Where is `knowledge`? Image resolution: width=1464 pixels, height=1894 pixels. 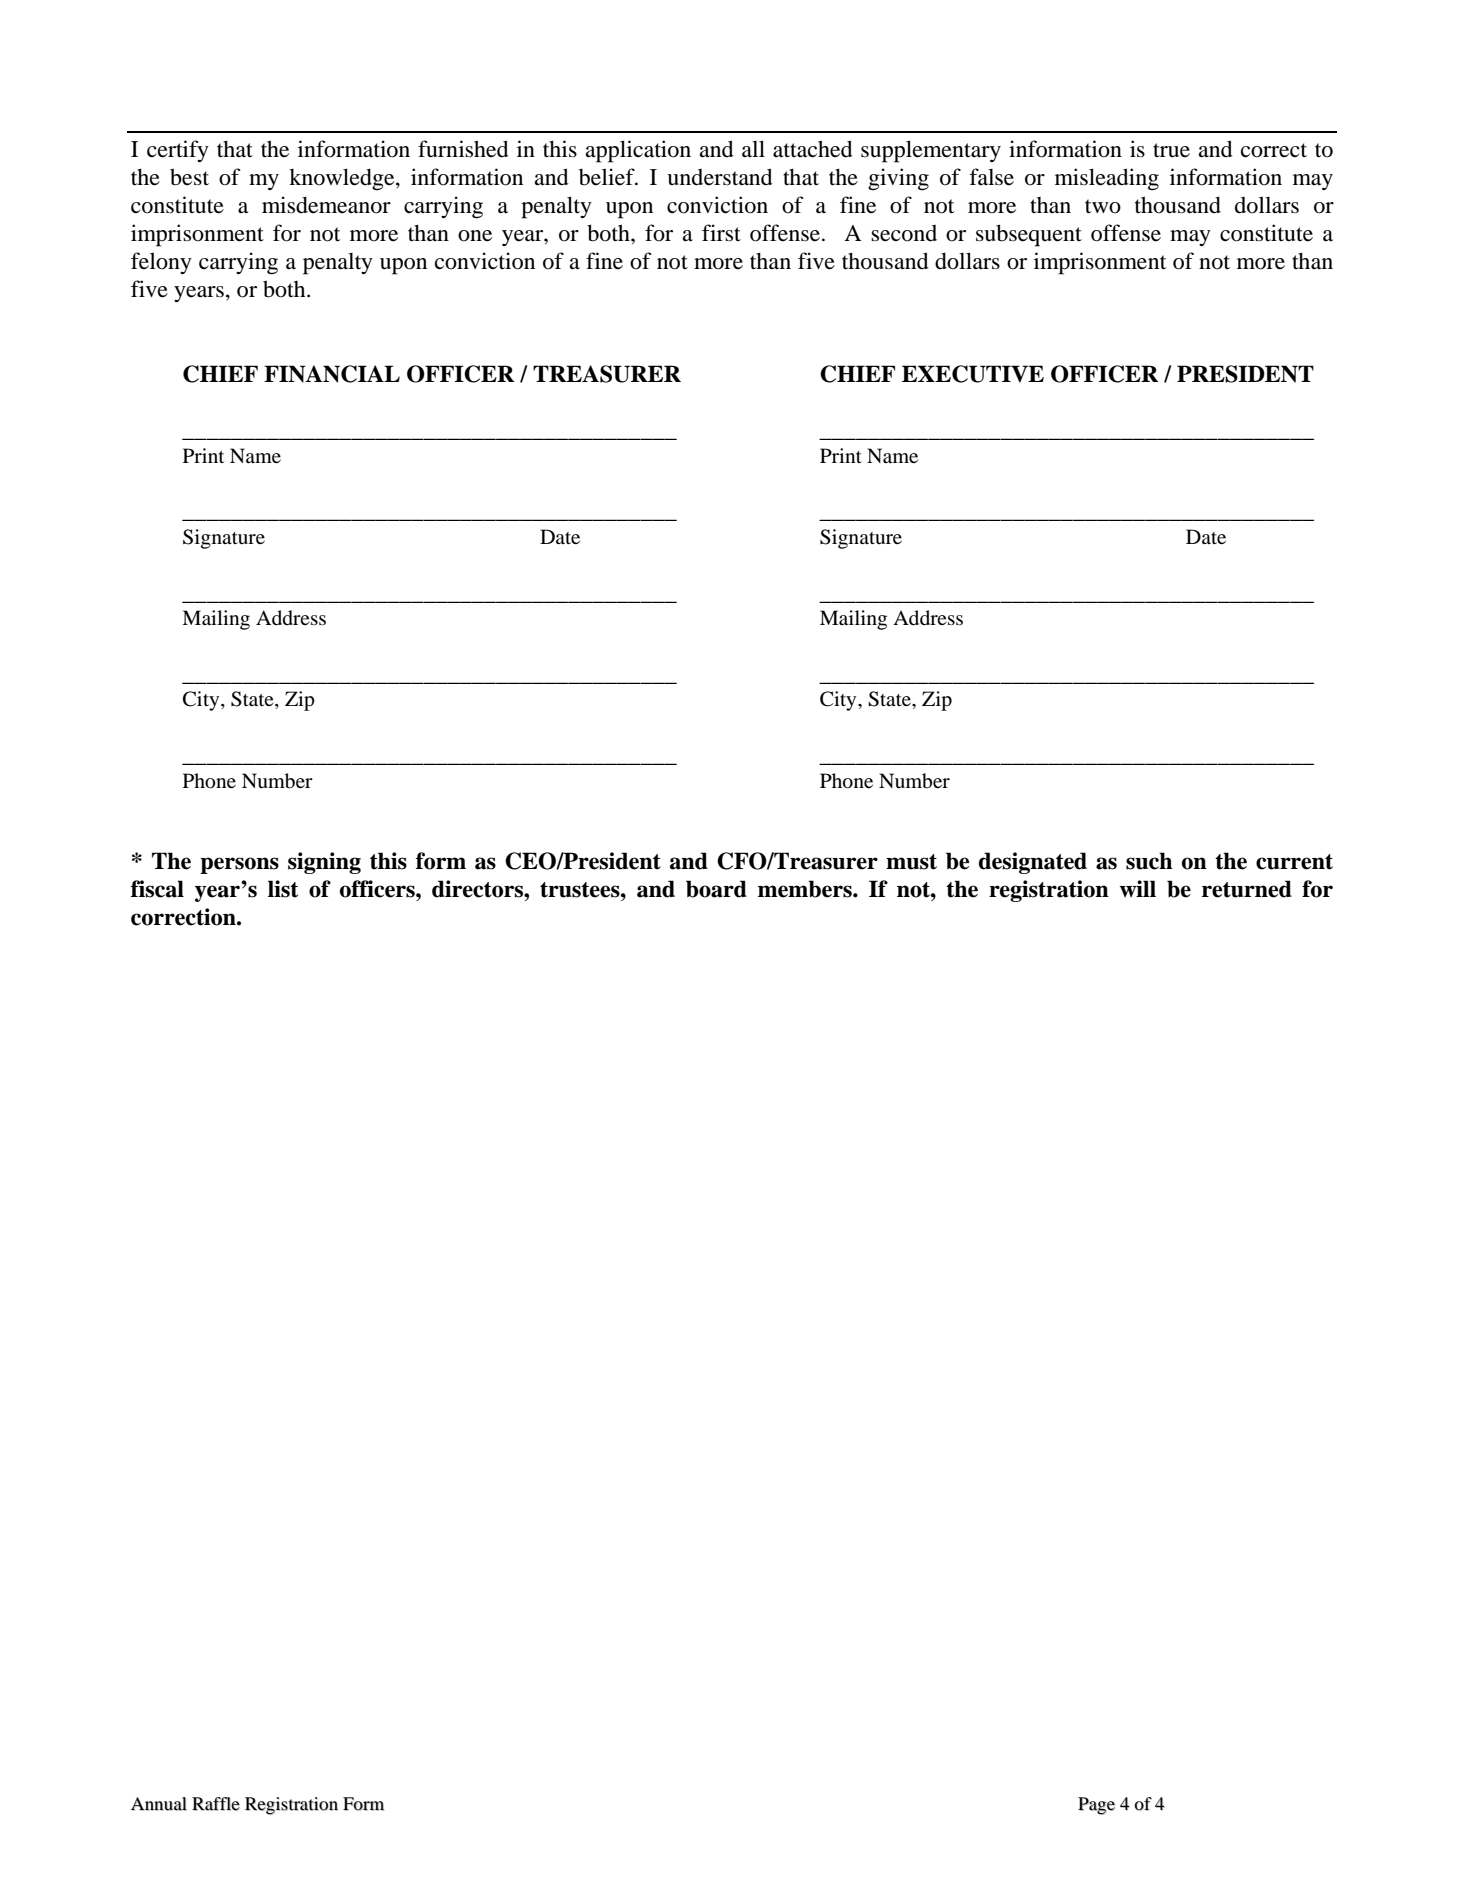 knowledge is located at coordinates (343, 179).
